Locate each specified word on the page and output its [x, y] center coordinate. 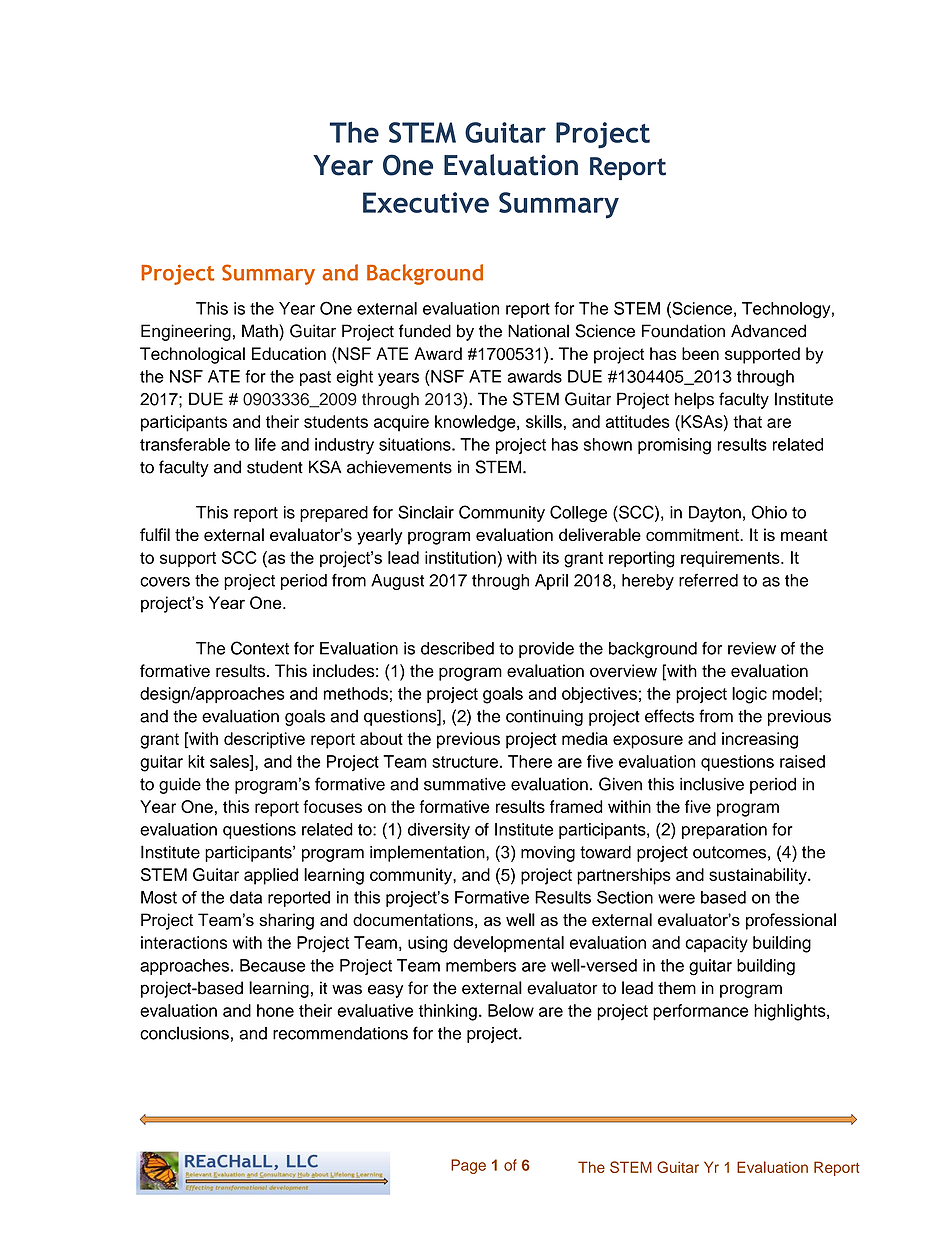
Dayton [715, 514]
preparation [724, 831]
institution [460, 557]
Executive [426, 202]
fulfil [155, 534]
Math [261, 331]
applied [271, 876]
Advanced [768, 331]
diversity [439, 831]
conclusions [184, 1033]
